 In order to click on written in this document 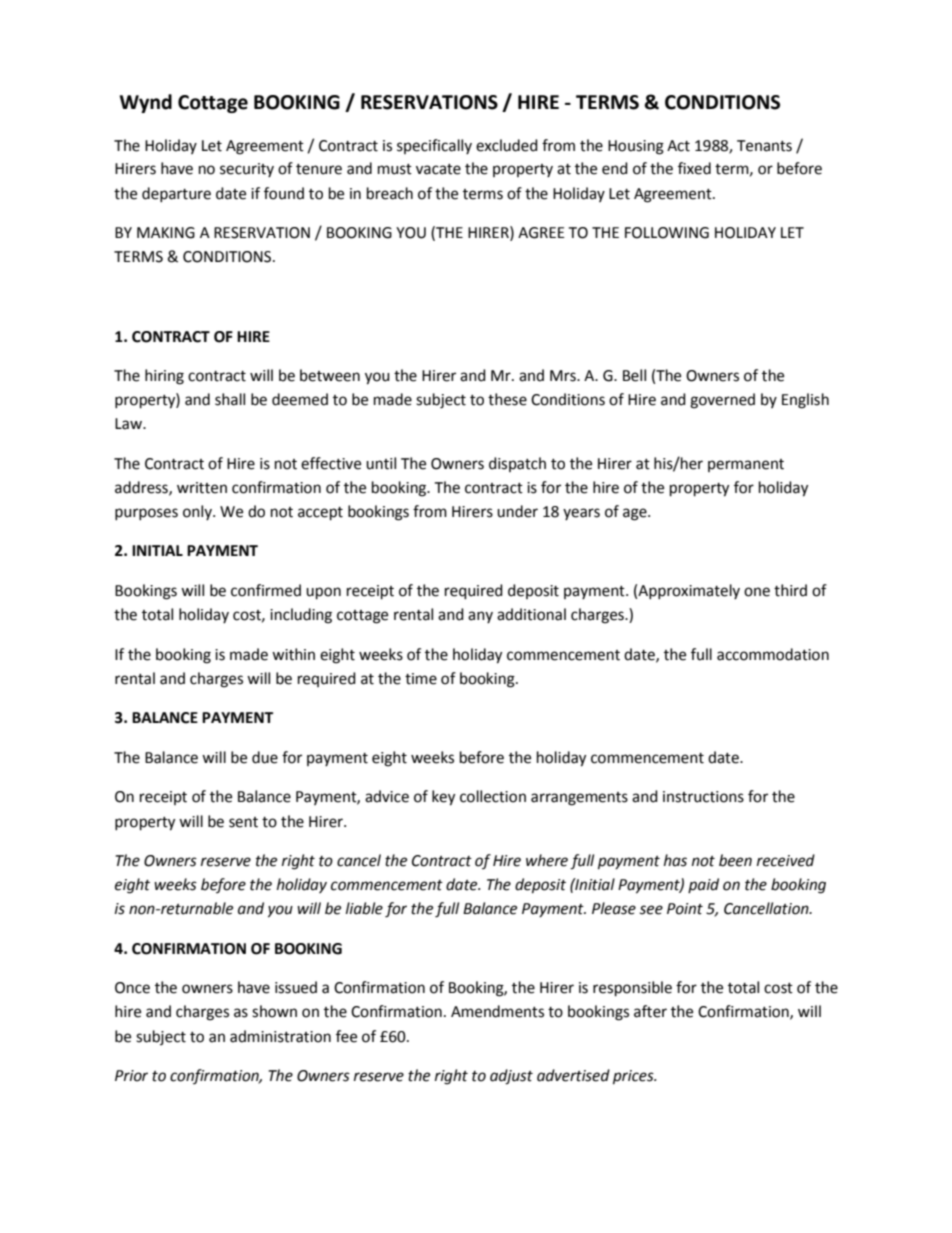, I will do `click(202, 488)`.
